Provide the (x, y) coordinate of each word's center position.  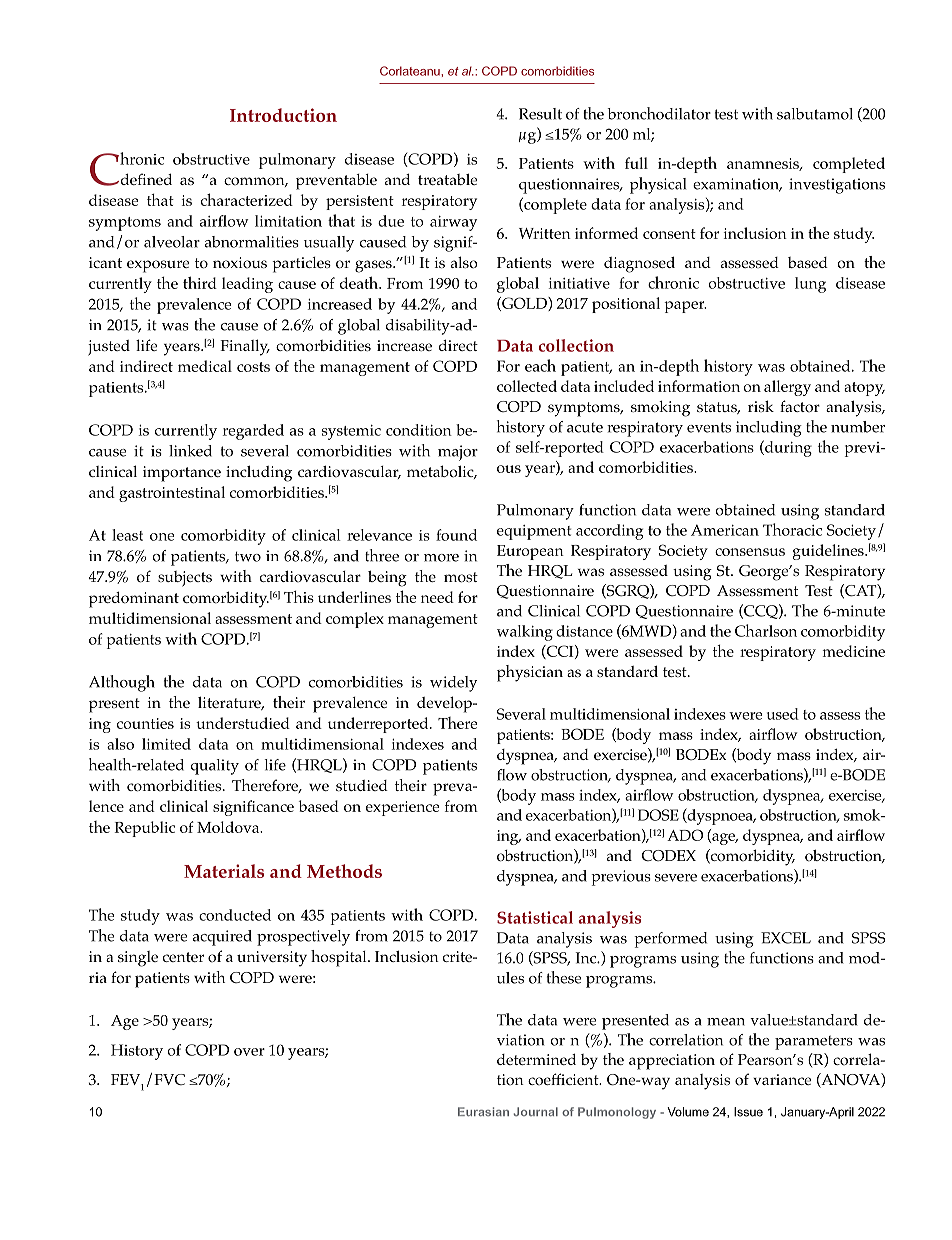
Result (540, 114)
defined (145, 179)
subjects (185, 579)
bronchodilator (659, 113)
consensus (750, 552)
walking (525, 633)
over (249, 1052)
